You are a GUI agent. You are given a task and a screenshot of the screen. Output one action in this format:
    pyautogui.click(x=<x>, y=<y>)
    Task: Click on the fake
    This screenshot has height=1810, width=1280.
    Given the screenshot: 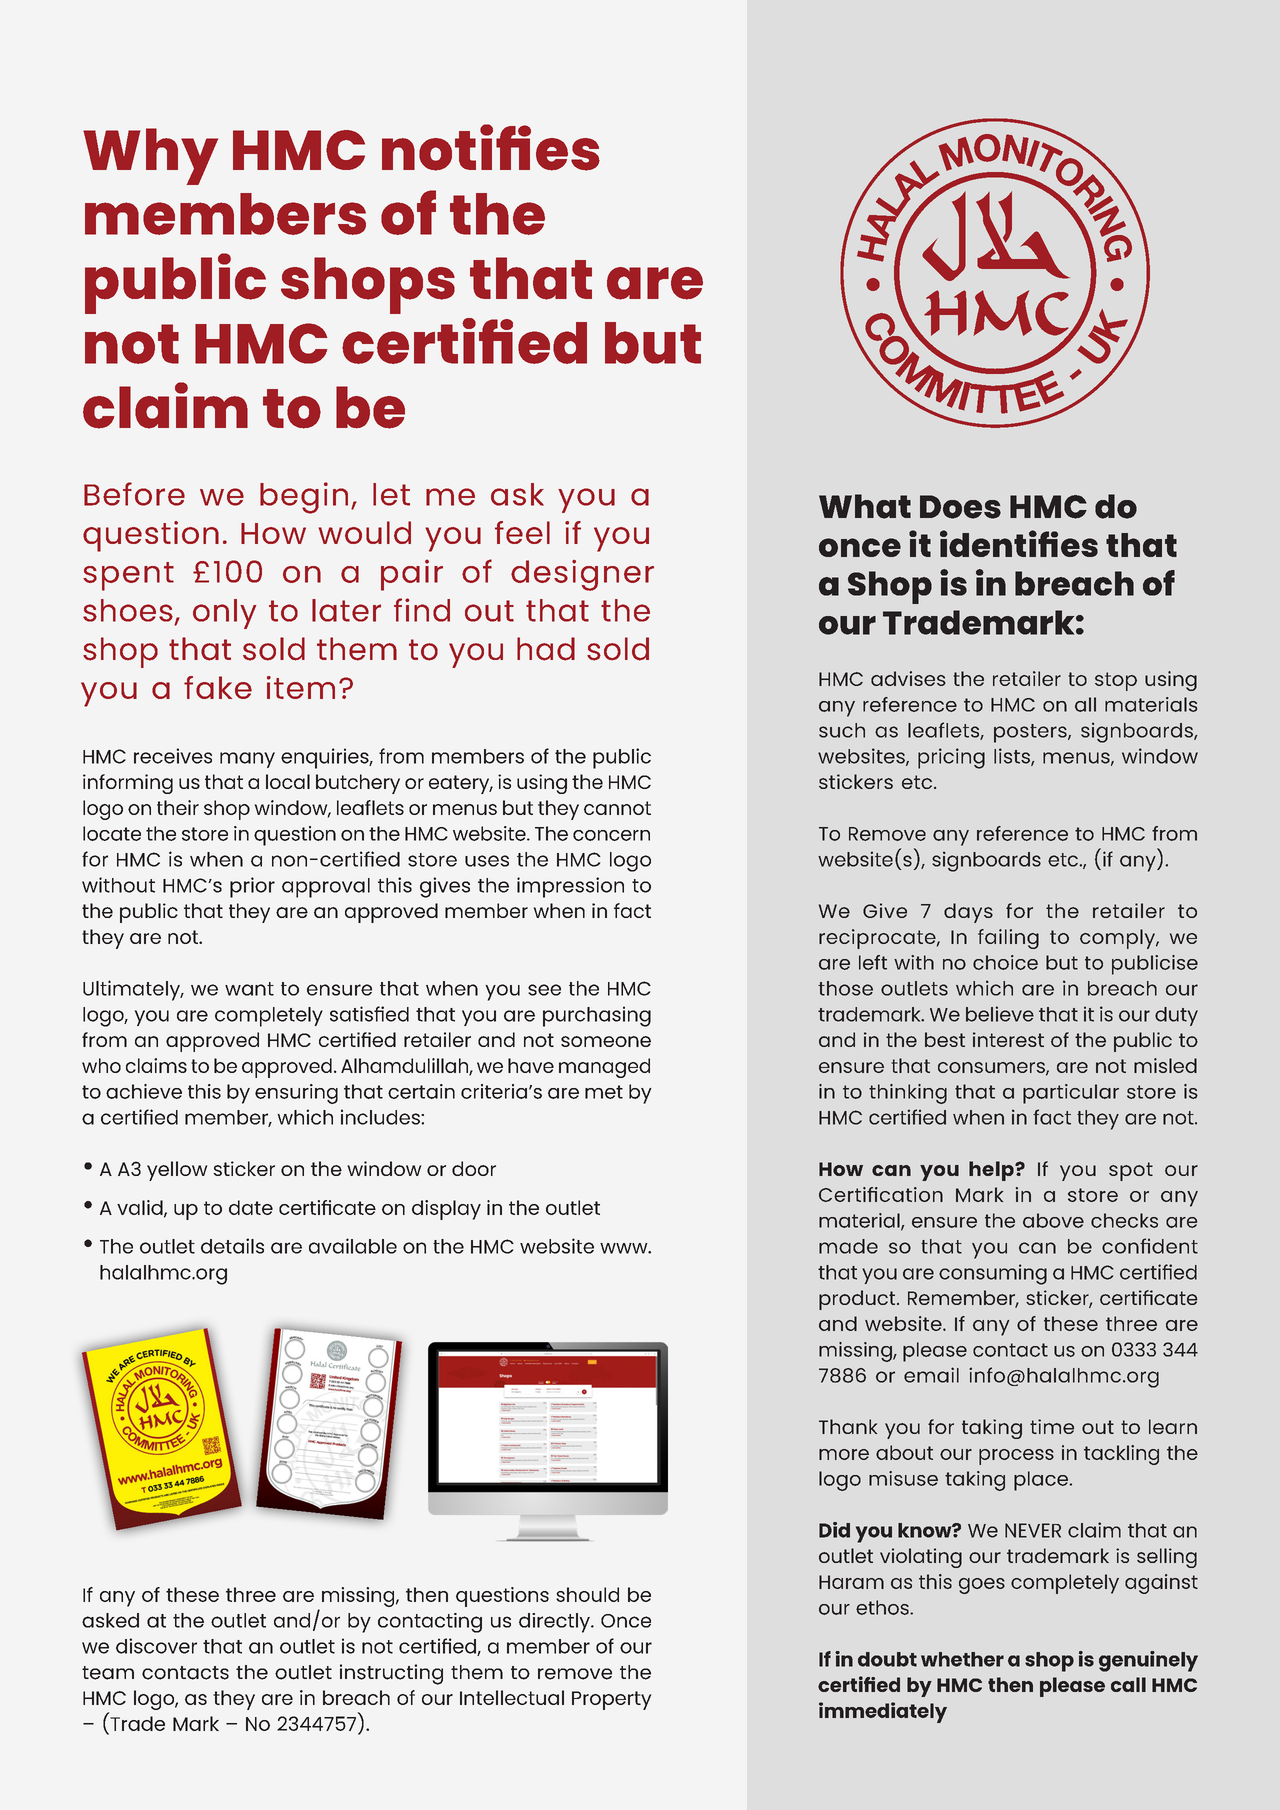 What is the action you would take?
    pyautogui.click(x=218, y=687)
